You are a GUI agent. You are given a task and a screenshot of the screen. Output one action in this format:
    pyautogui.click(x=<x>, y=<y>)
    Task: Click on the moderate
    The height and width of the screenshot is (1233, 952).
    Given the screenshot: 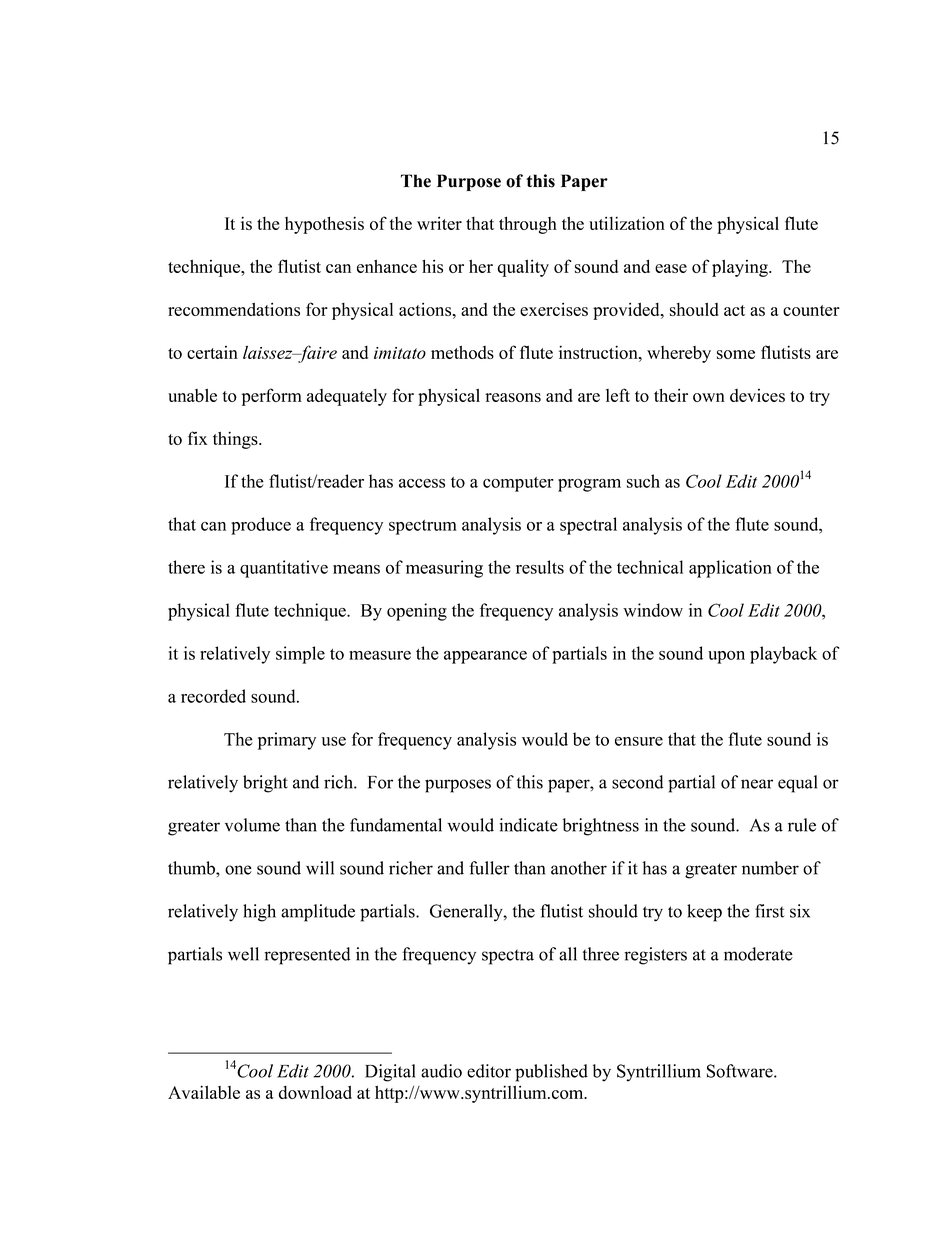 What is the action you would take?
    pyautogui.click(x=758, y=954)
